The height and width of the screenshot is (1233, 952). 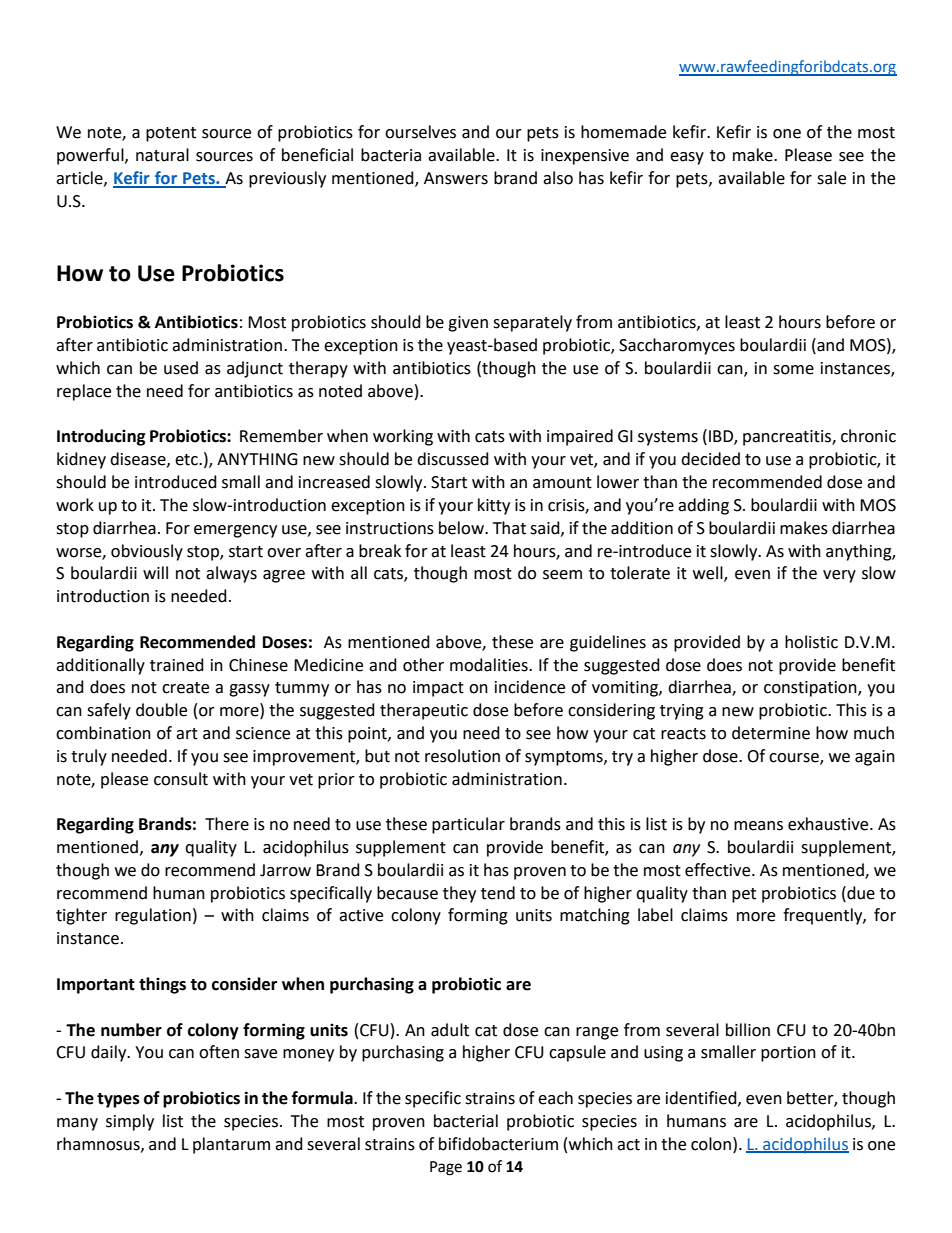 What do you see at coordinates (795, 758) in the screenshot?
I see `course` at bounding box center [795, 758].
